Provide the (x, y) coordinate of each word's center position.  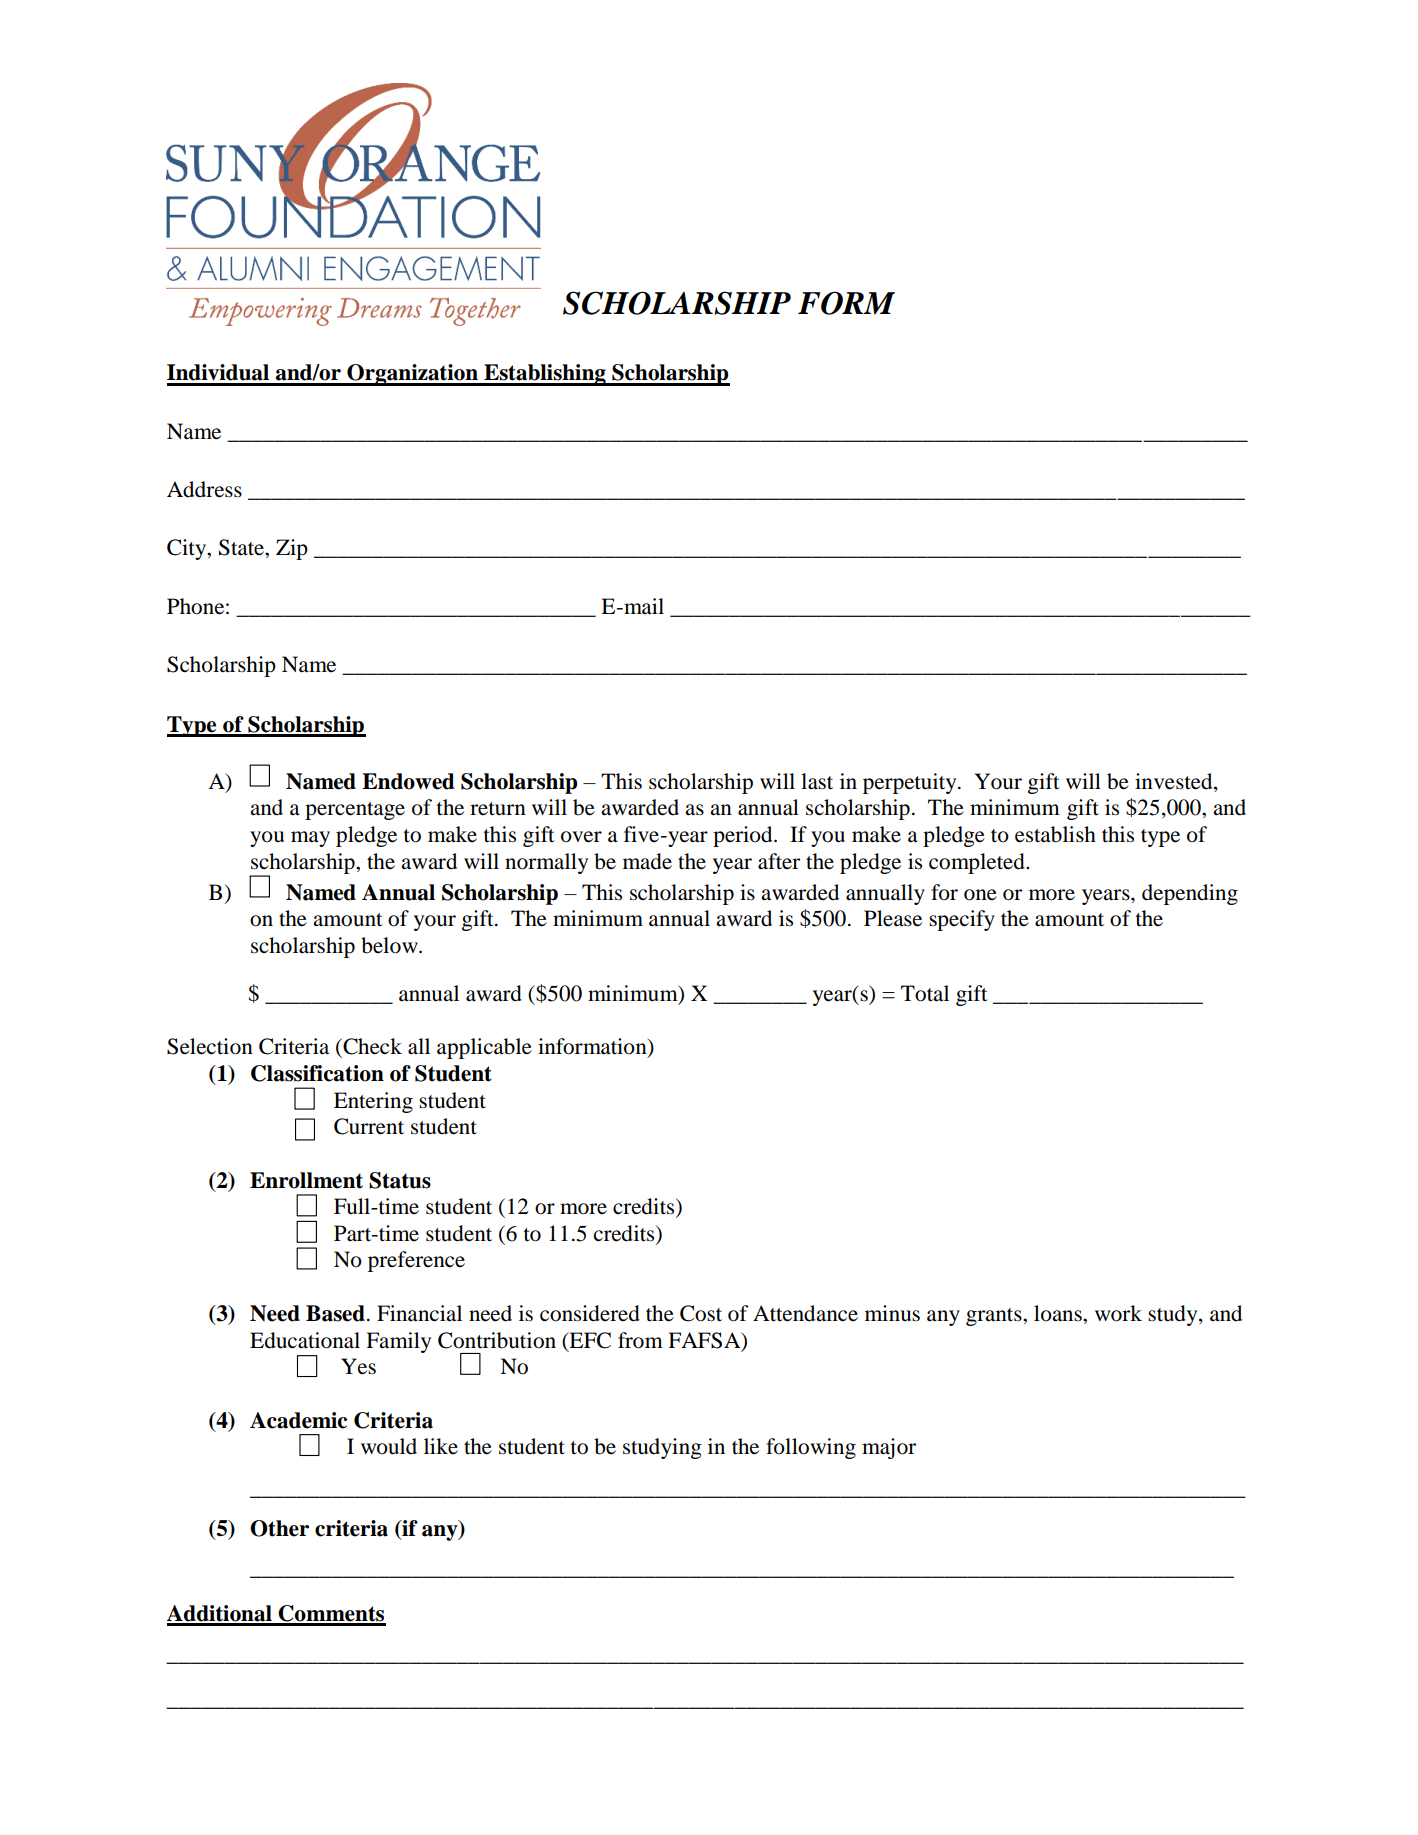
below (390, 945)
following (811, 1448)
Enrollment (306, 1180)
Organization (412, 375)
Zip (292, 549)
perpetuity (911, 783)
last (817, 781)
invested (1175, 781)
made (647, 861)
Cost (701, 1313)
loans (1059, 1313)
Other (279, 1528)
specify (962, 920)
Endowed (408, 781)
